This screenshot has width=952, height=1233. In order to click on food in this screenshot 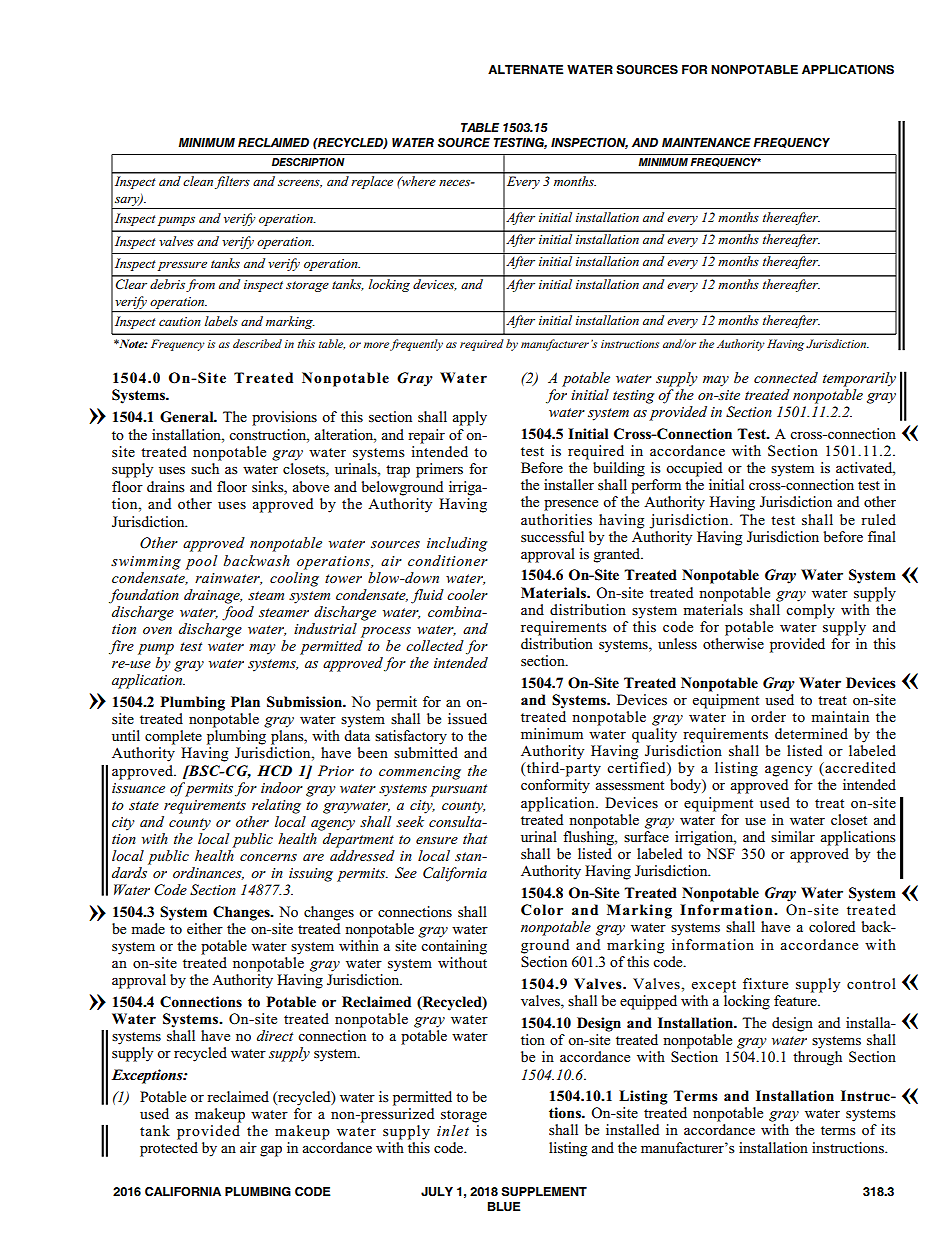, I will do `click(238, 613)`.
